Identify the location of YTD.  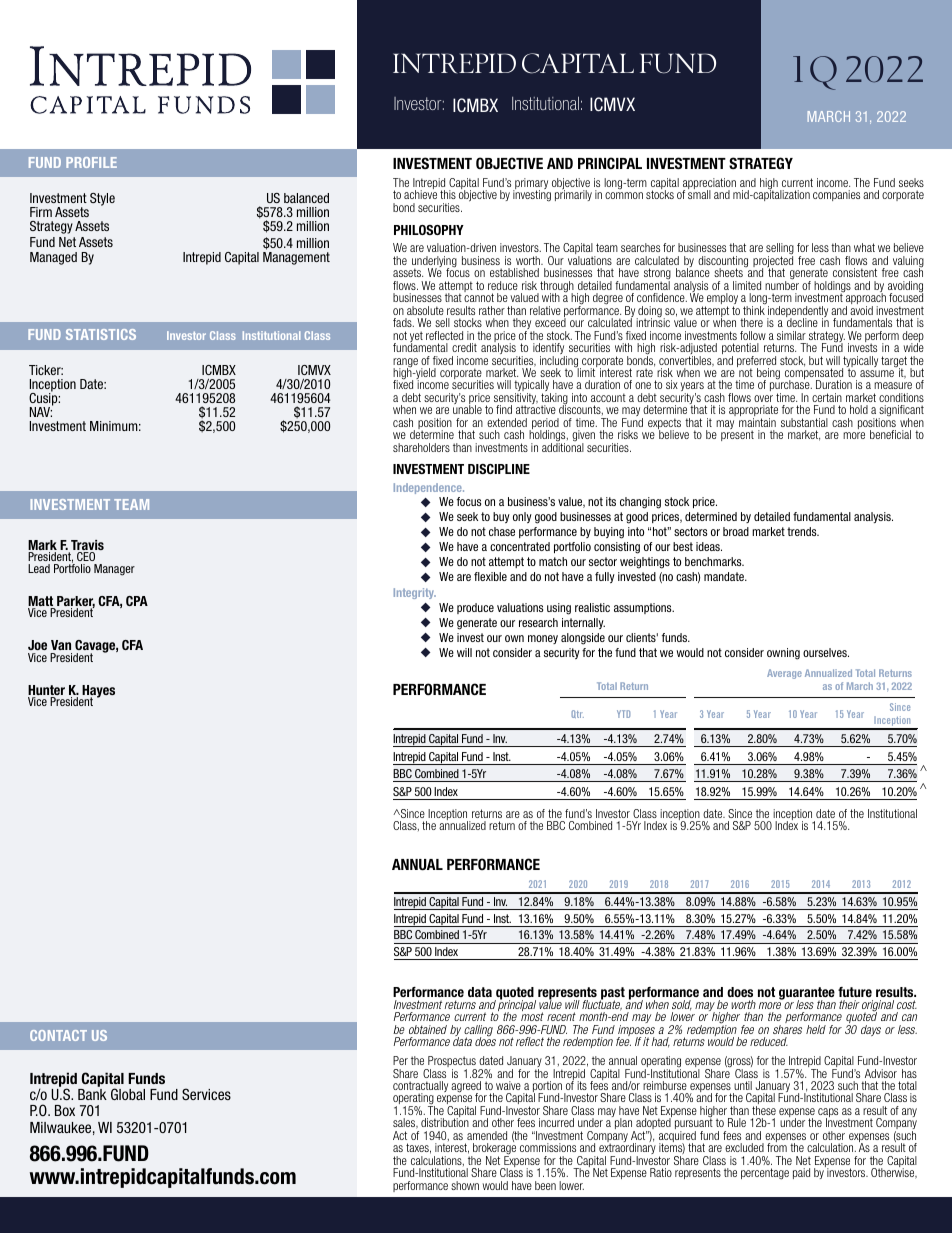
(623, 714).
